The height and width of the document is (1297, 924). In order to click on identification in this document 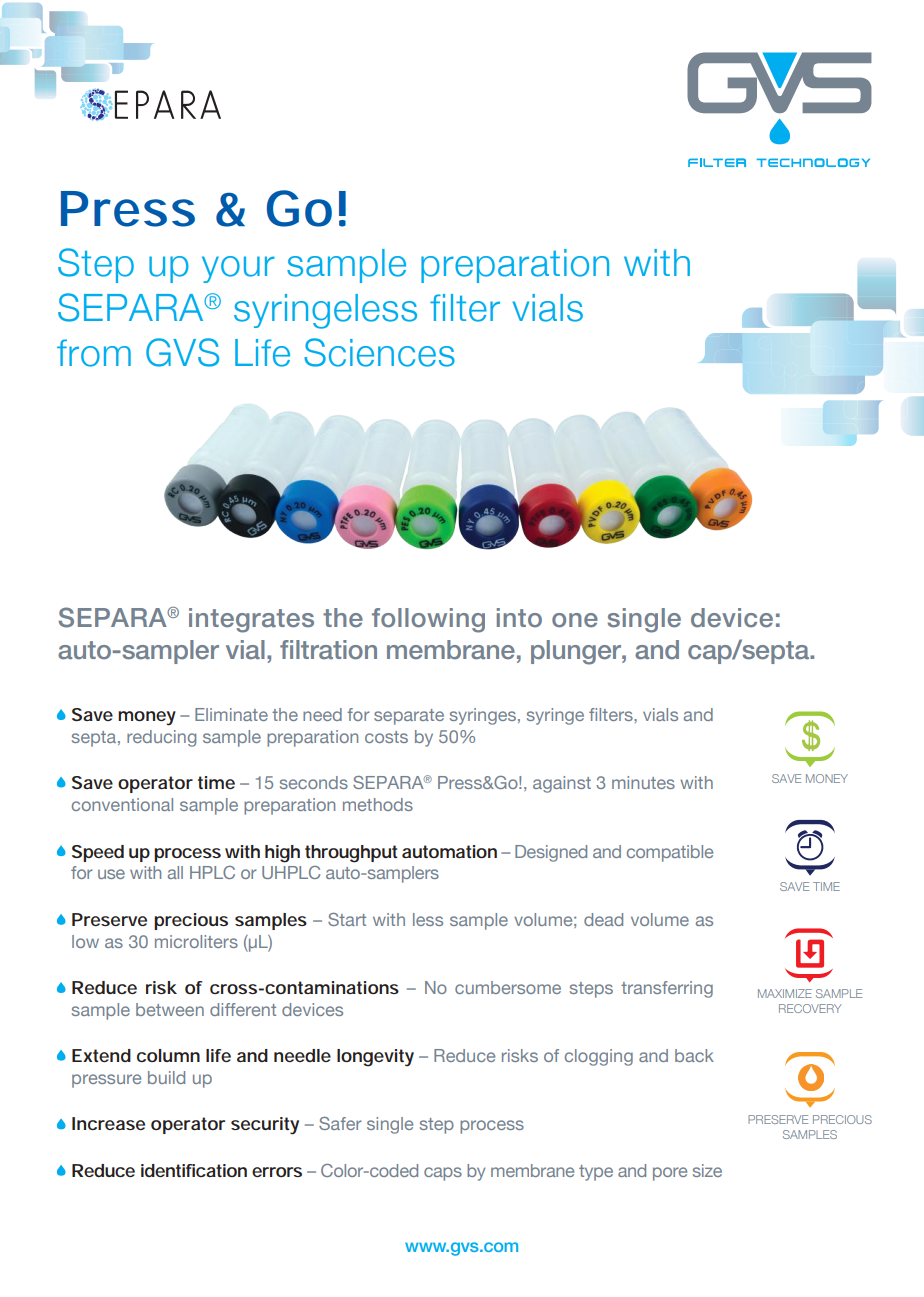, I will do `click(194, 1170)`.
